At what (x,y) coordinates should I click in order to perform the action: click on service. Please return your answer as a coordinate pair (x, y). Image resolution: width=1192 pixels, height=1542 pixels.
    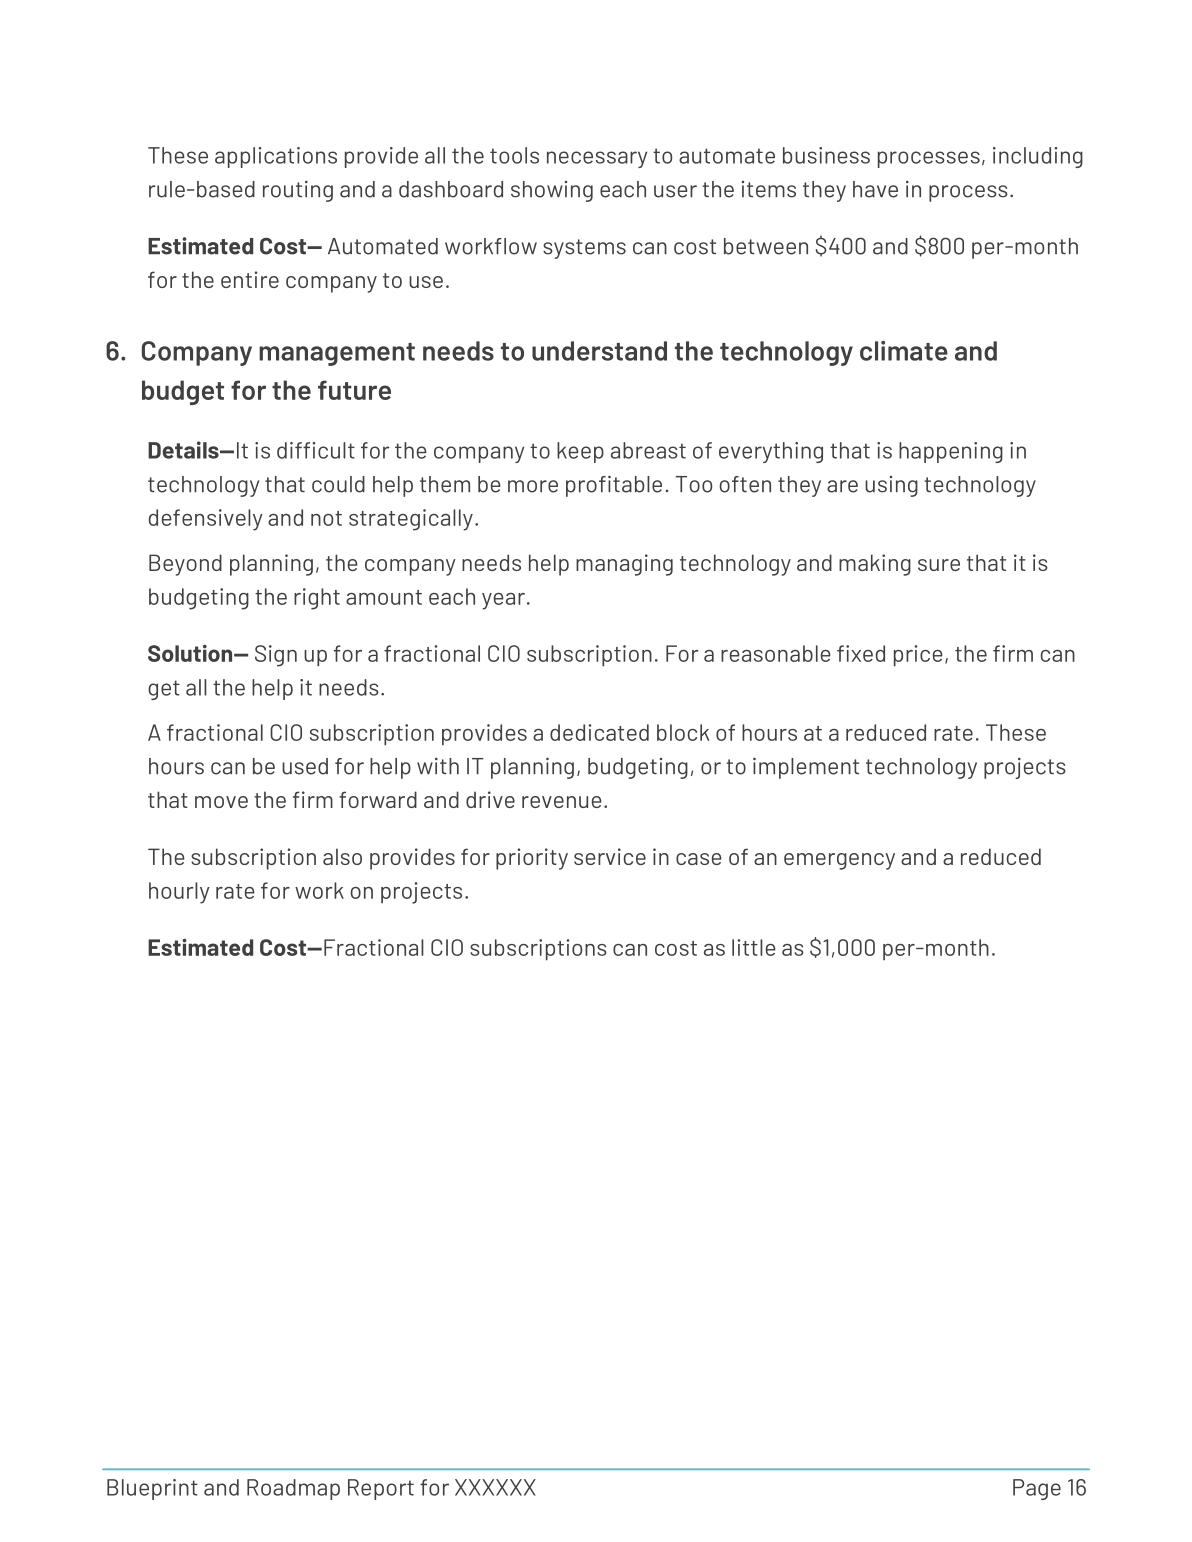
    Looking at the image, I should click on (610, 856).
